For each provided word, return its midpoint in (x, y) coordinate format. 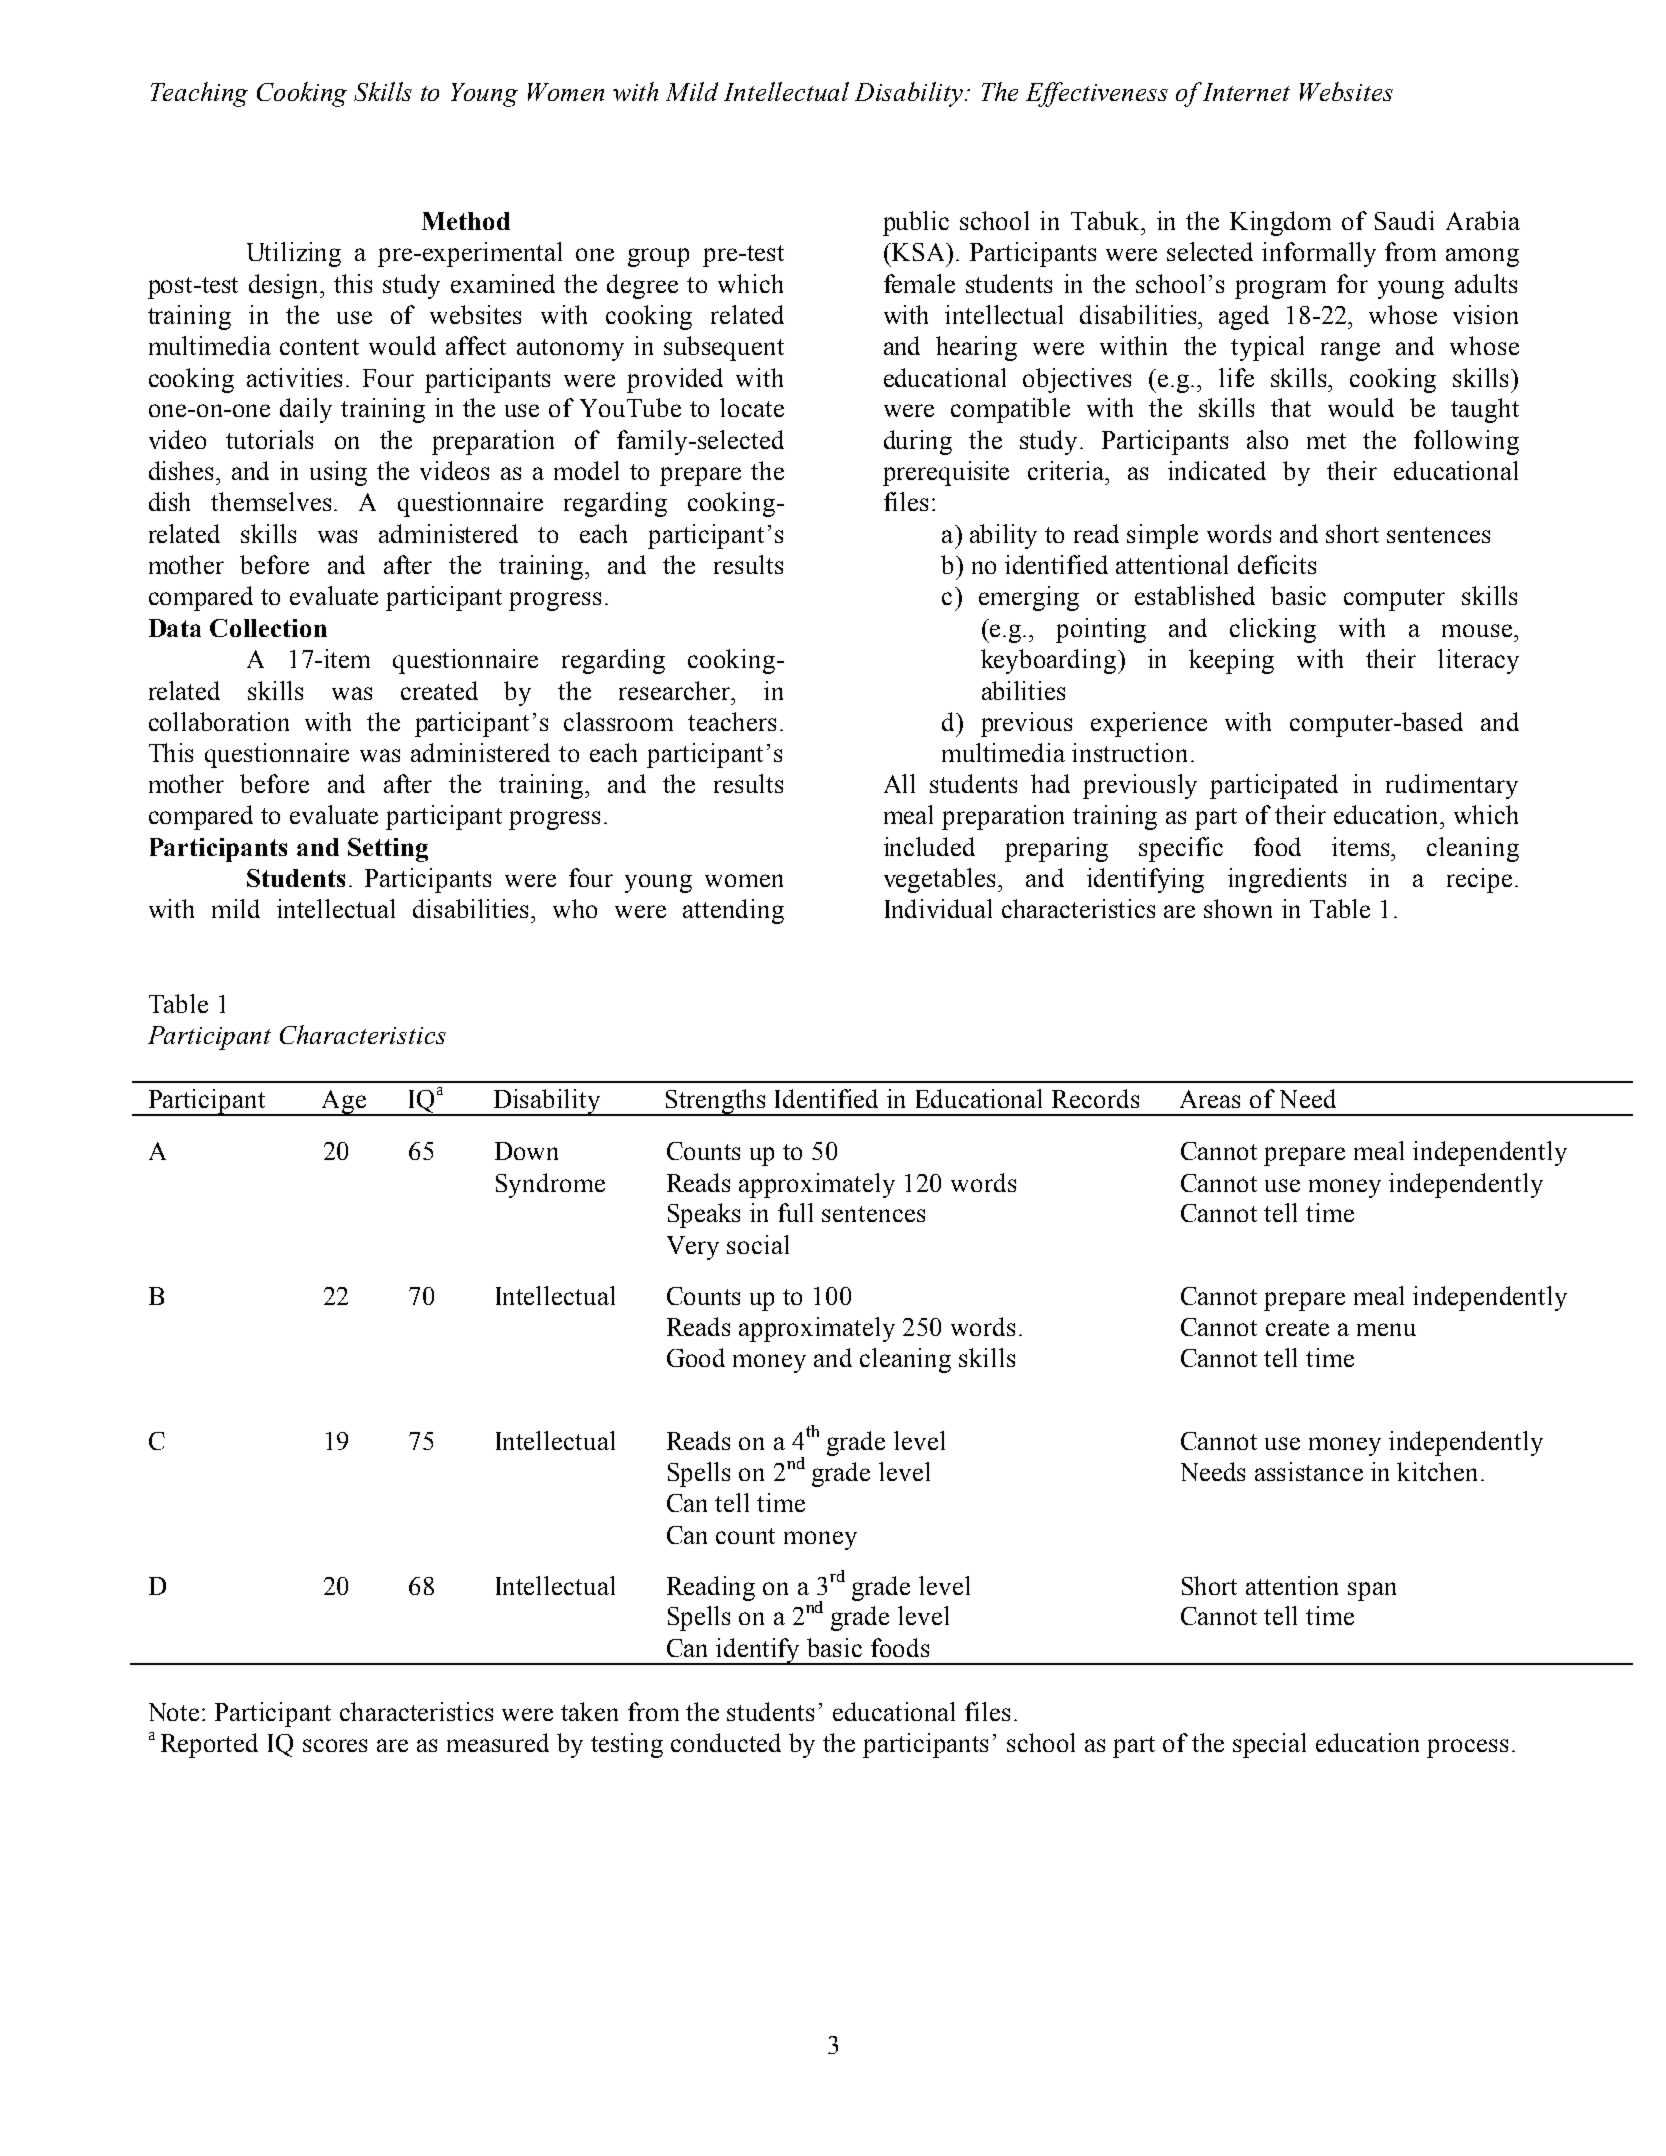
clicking (1273, 630)
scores (335, 1745)
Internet (1246, 92)
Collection (268, 628)
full (795, 1212)
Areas (1210, 1099)
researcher (676, 690)
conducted (726, 1742)
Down (526, 1151)
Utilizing (294, 254)
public (916, 223)
